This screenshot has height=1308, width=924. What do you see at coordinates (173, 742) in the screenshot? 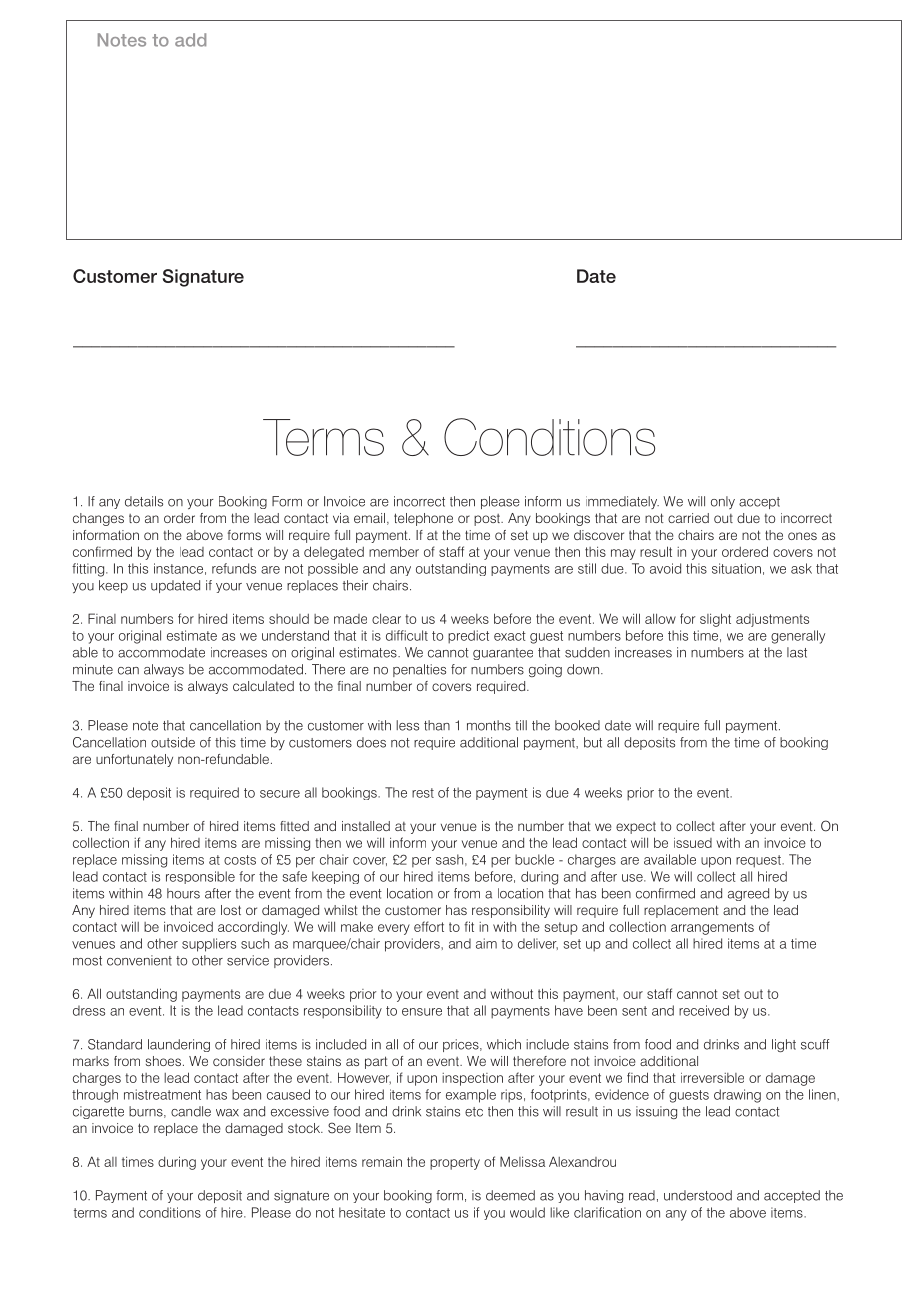
I see `outside` at bounding box center [173, 742].
